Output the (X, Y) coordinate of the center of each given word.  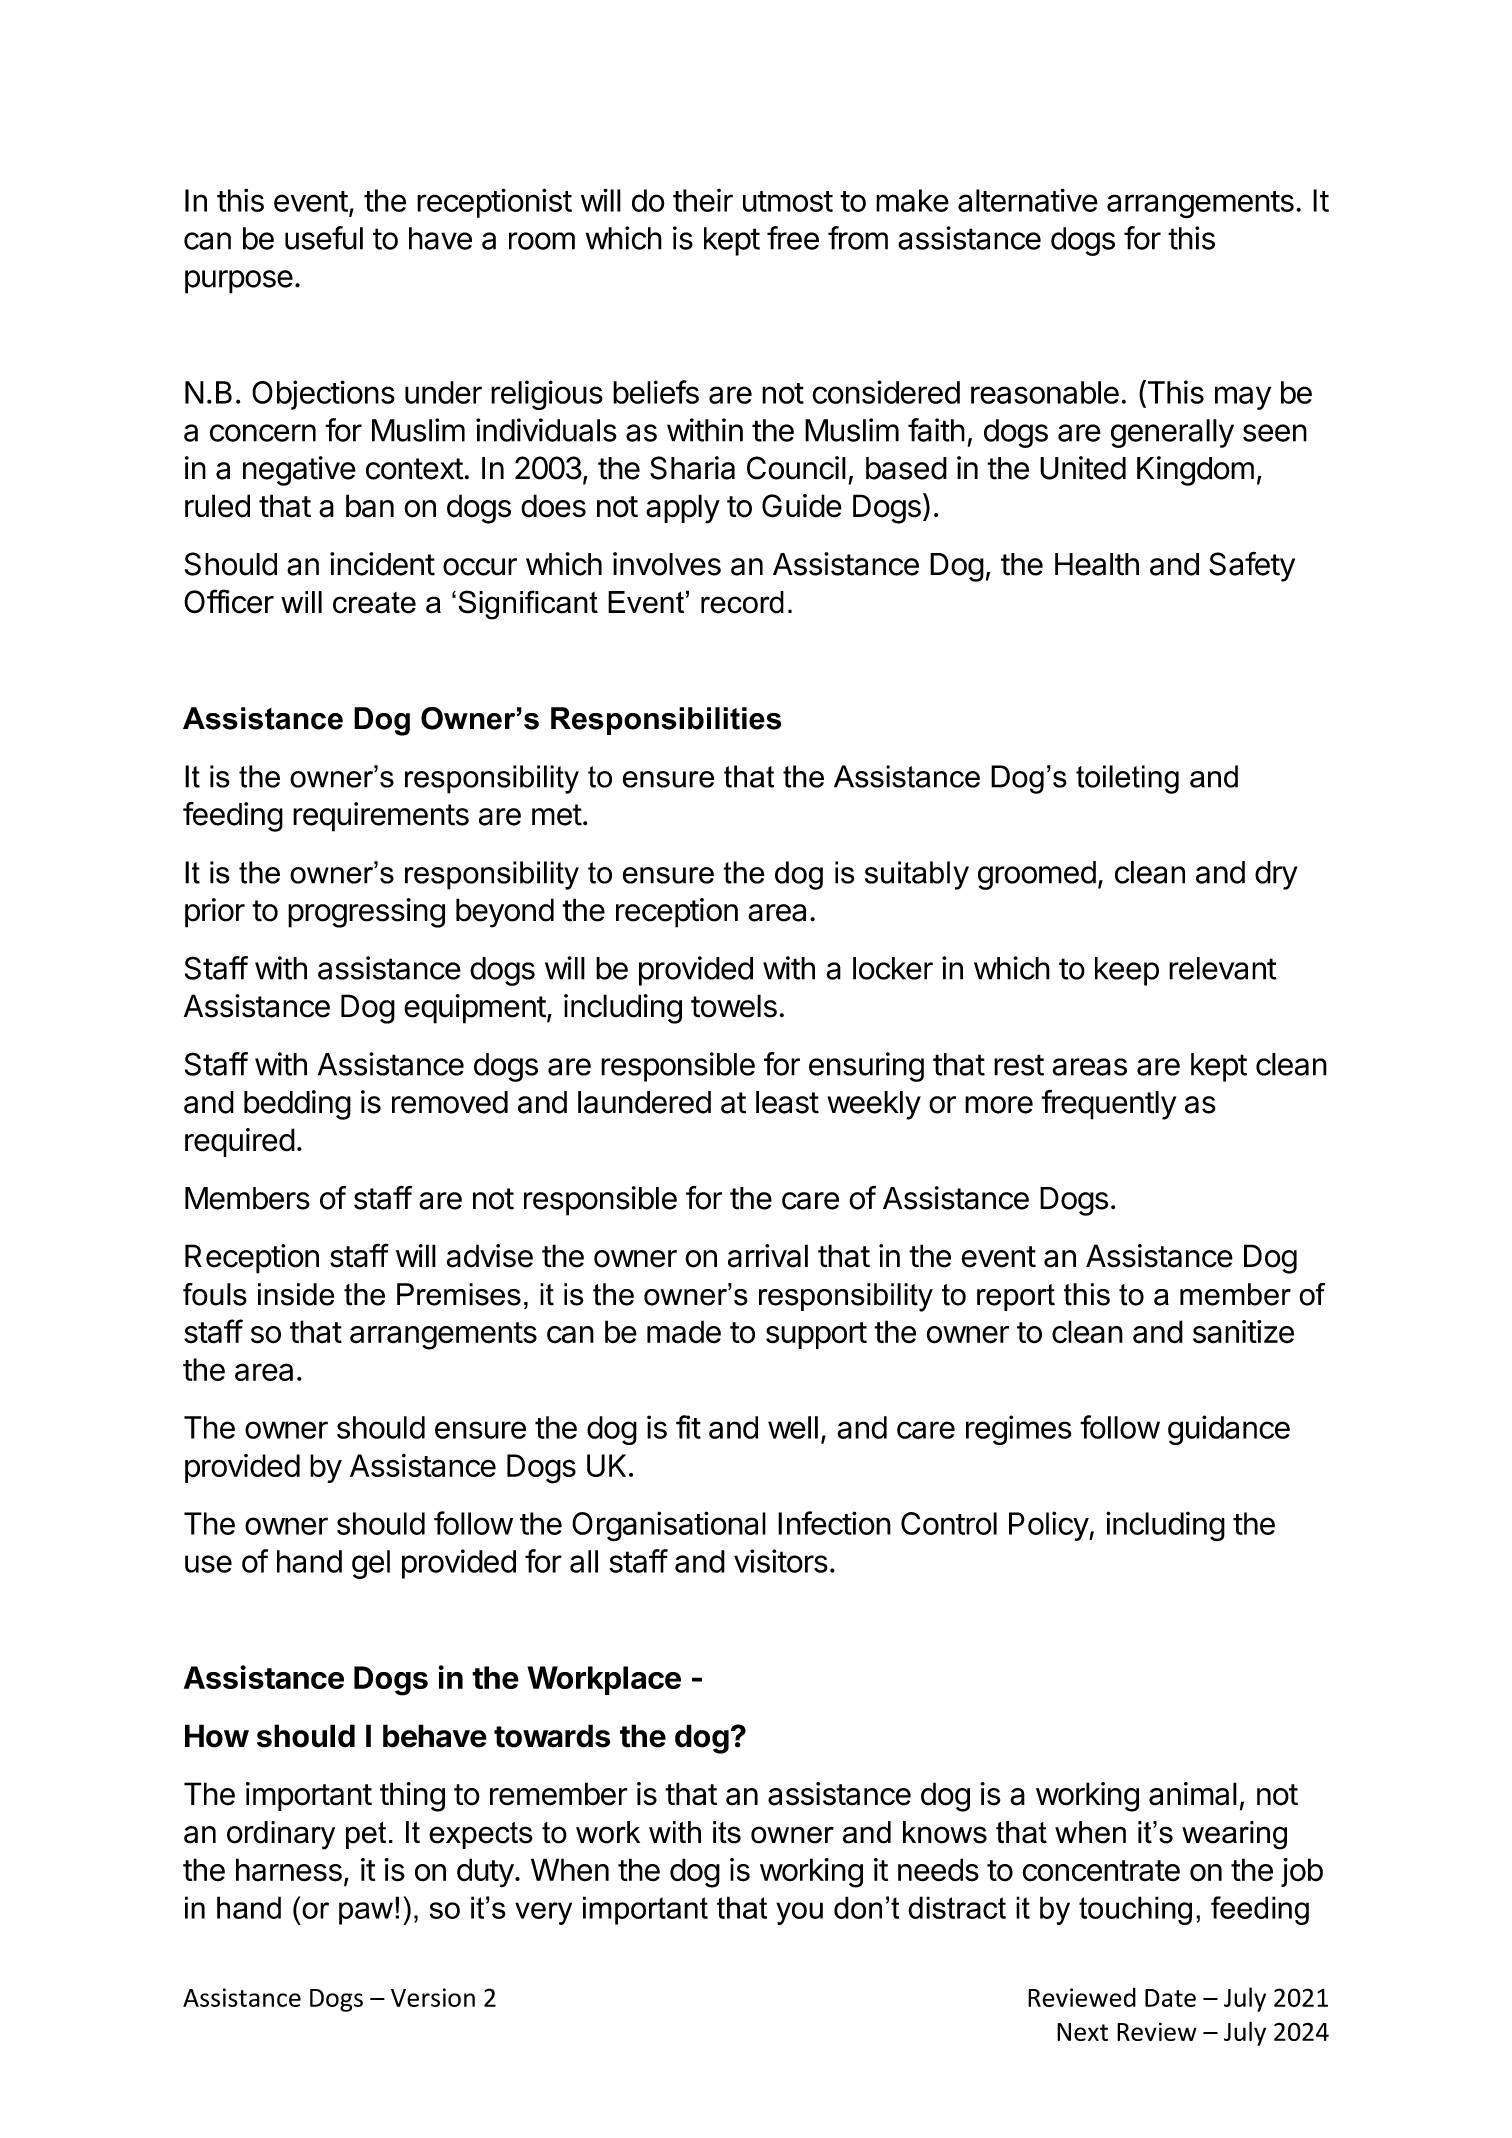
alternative (1028, 200)
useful (324, 238)
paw (366, 1913)
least (787, 1102)
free (793, 238)
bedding (297, 1105)
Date (1170, 1998)
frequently (1108, 1104)
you (799, 1913)
